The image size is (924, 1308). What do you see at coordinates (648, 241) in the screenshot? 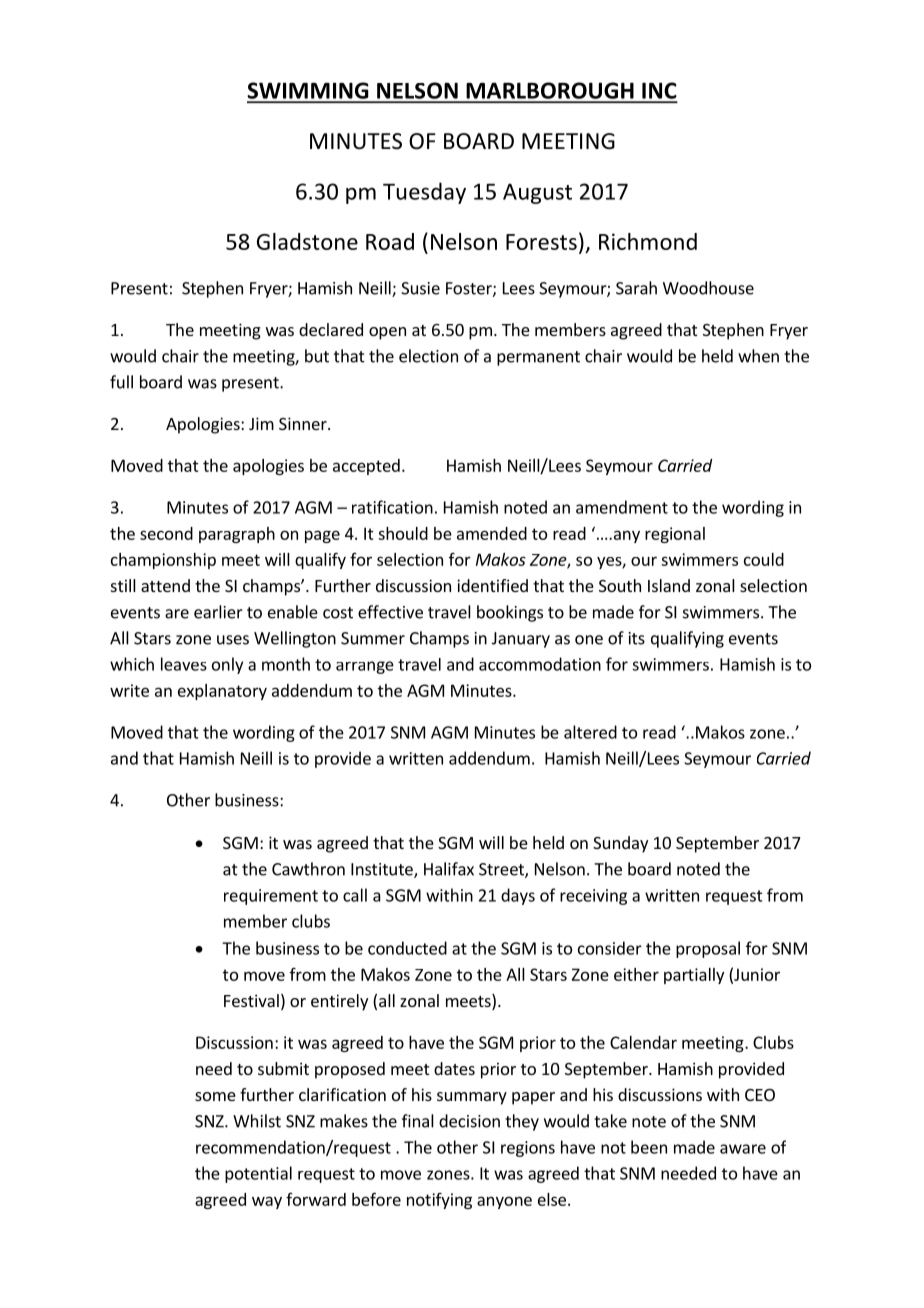
I see `Richmond` at bounding box center [648, 241].
